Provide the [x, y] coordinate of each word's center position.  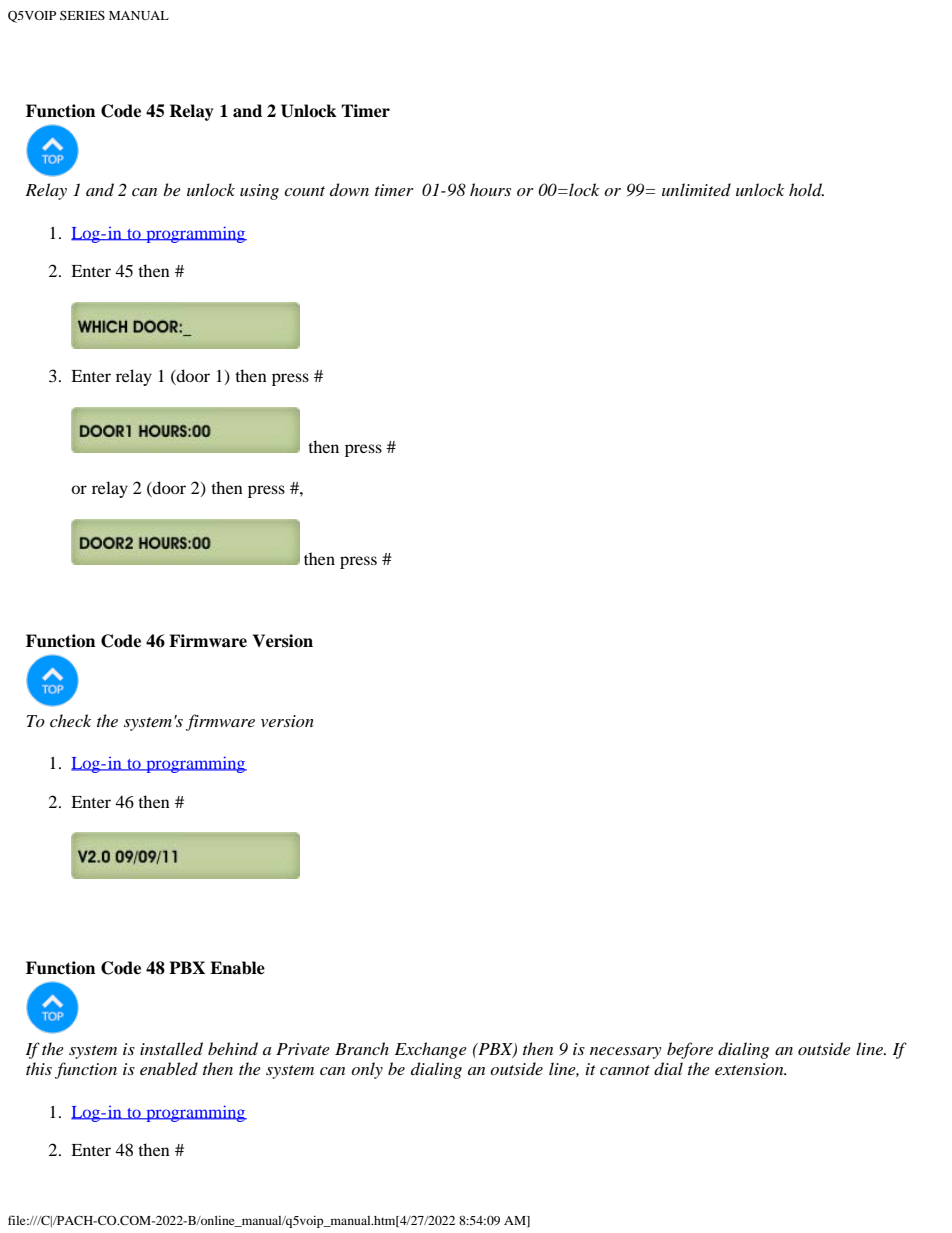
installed [171, 1049]
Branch [362, 1048]
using [259, 192]
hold [806, 190]
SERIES [82, 15]
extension [750, 1069]
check [70, 720]
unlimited [696, 189]
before [690, 1050]
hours [490, 189]
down [349, 189]
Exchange [431, 1050]
